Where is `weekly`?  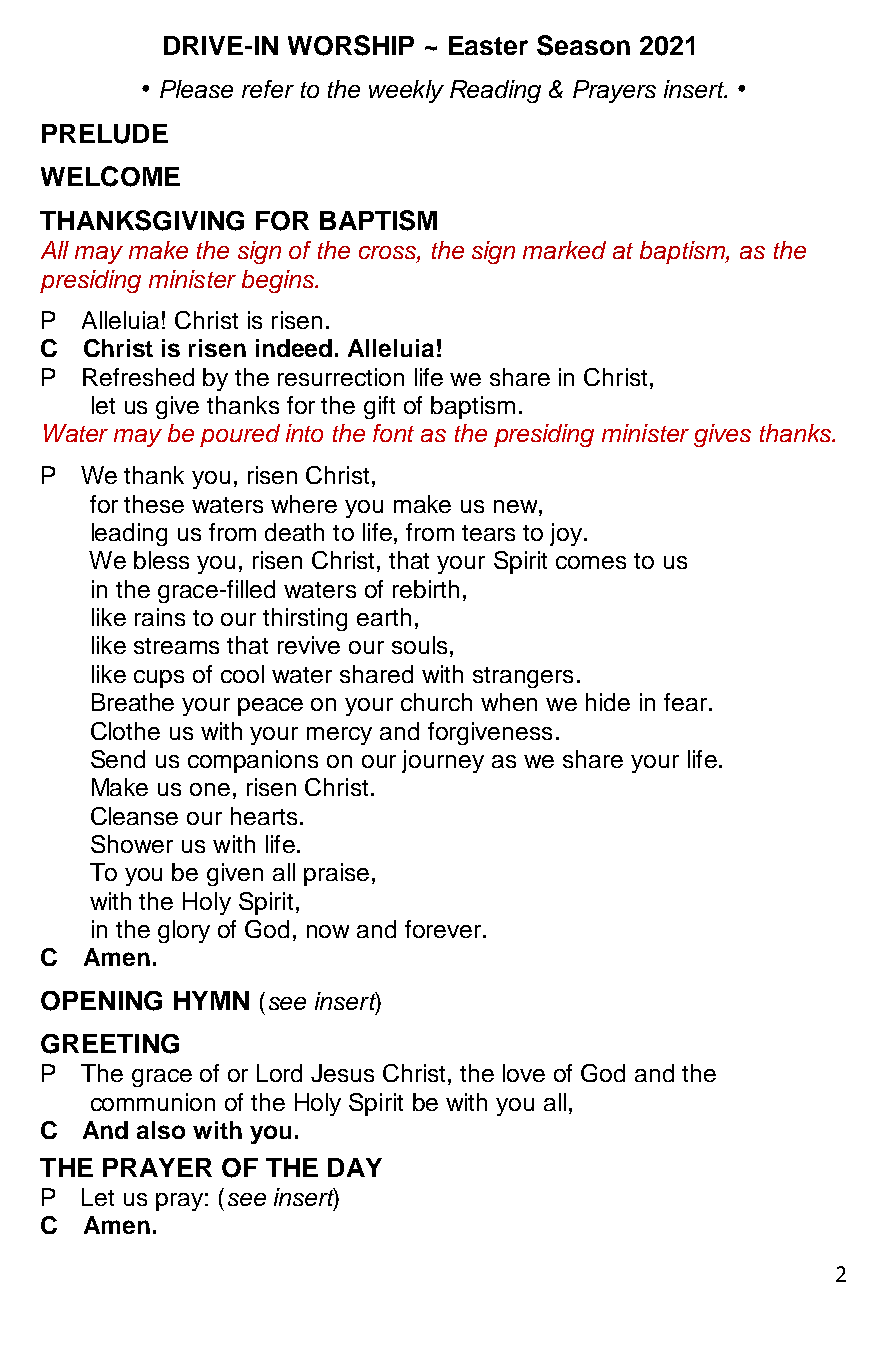
weekly is located at coordinates (406, 91).
